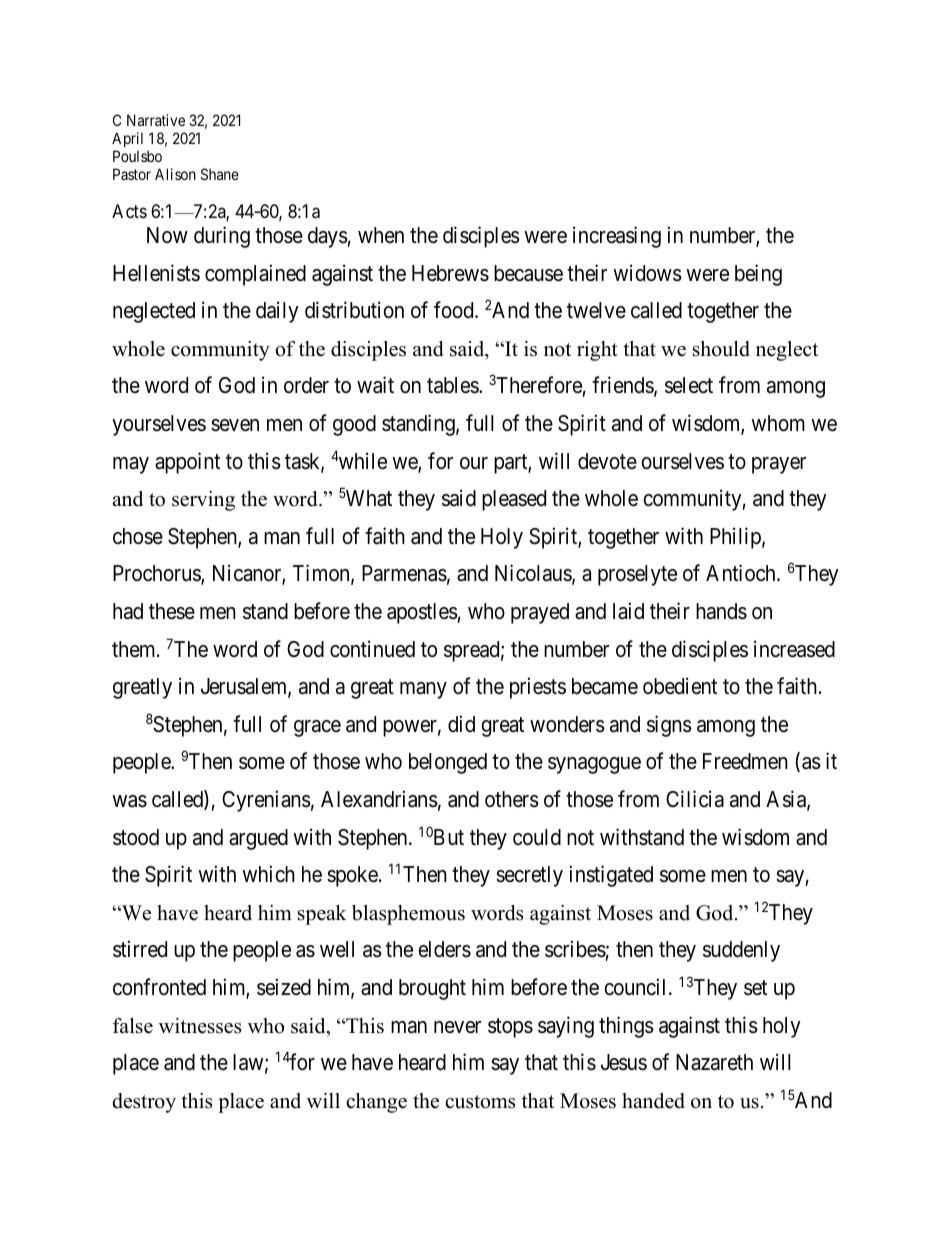 The height and width of the screenshot is (1233, 952). What do you see at coordinates (381, 235) in the screenshot?
I see `when` at bounding box center [381, 235].
